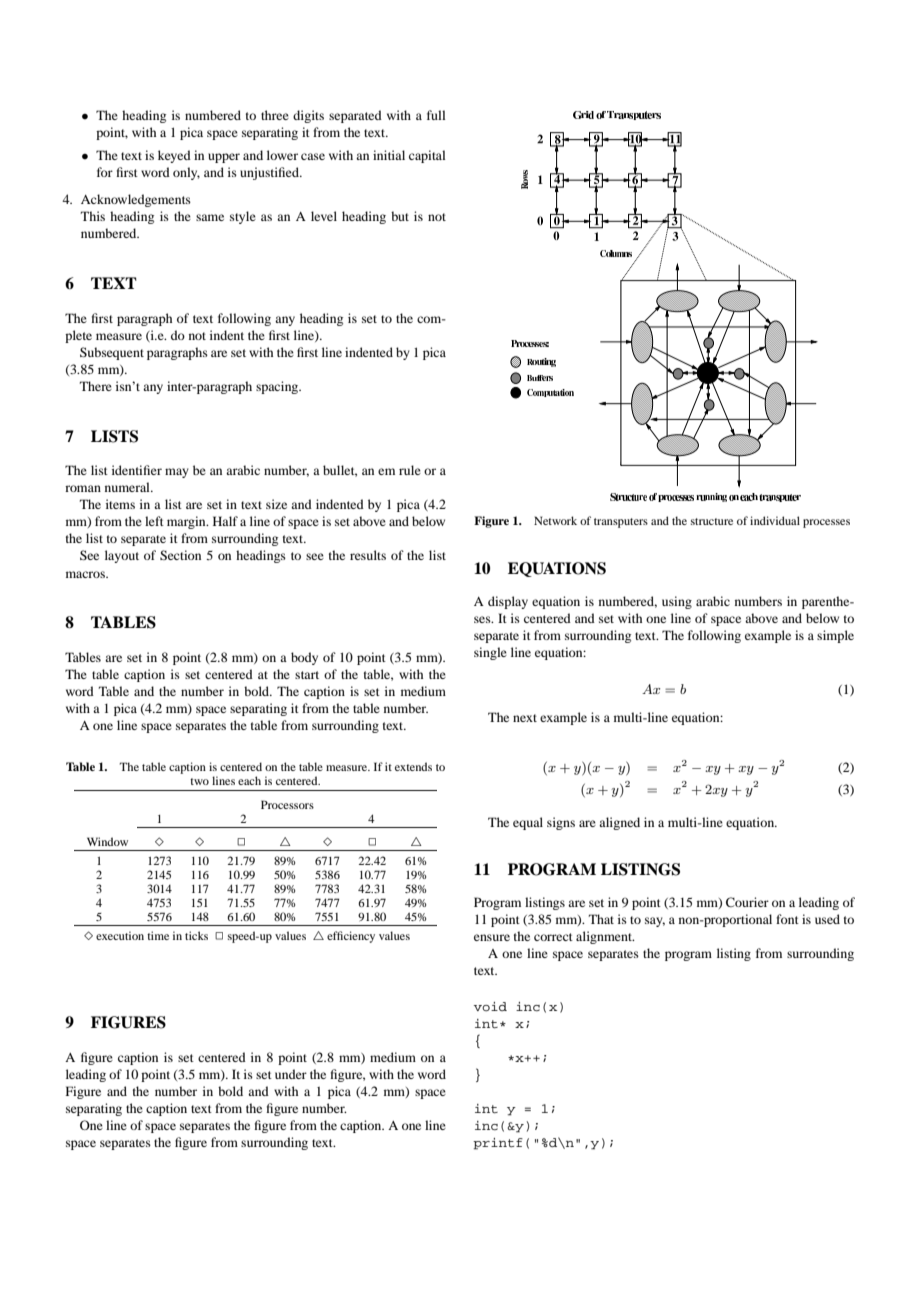  Describe the element at coordinates (490, 1006) in the image. I see `void` at that location.
